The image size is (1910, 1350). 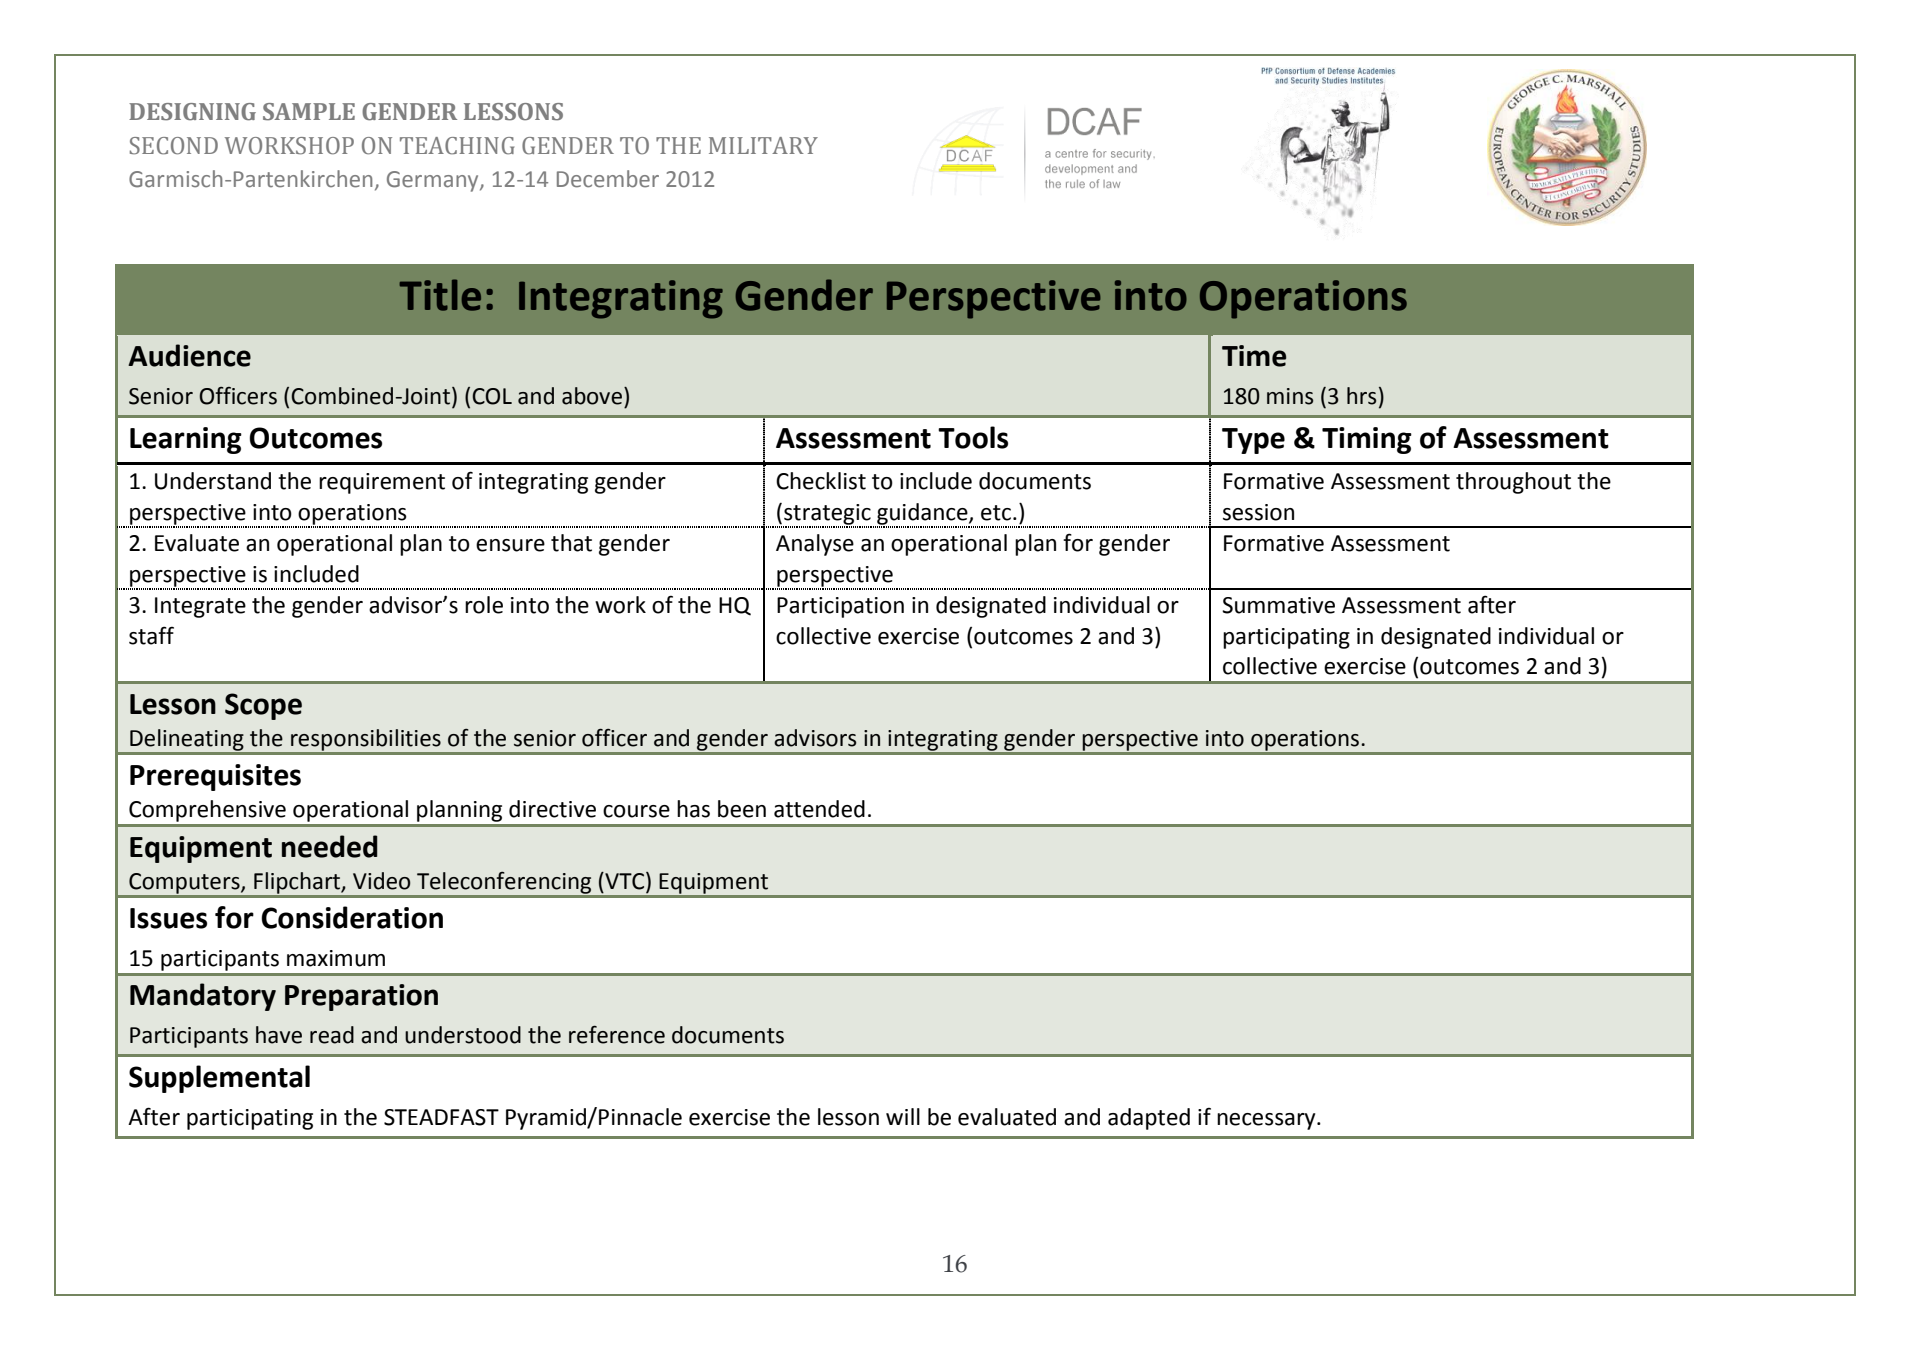 What do you see at coordinates (200, 607) in the screenshot?
I see `Integrate` at bounding box center [200, 607].
